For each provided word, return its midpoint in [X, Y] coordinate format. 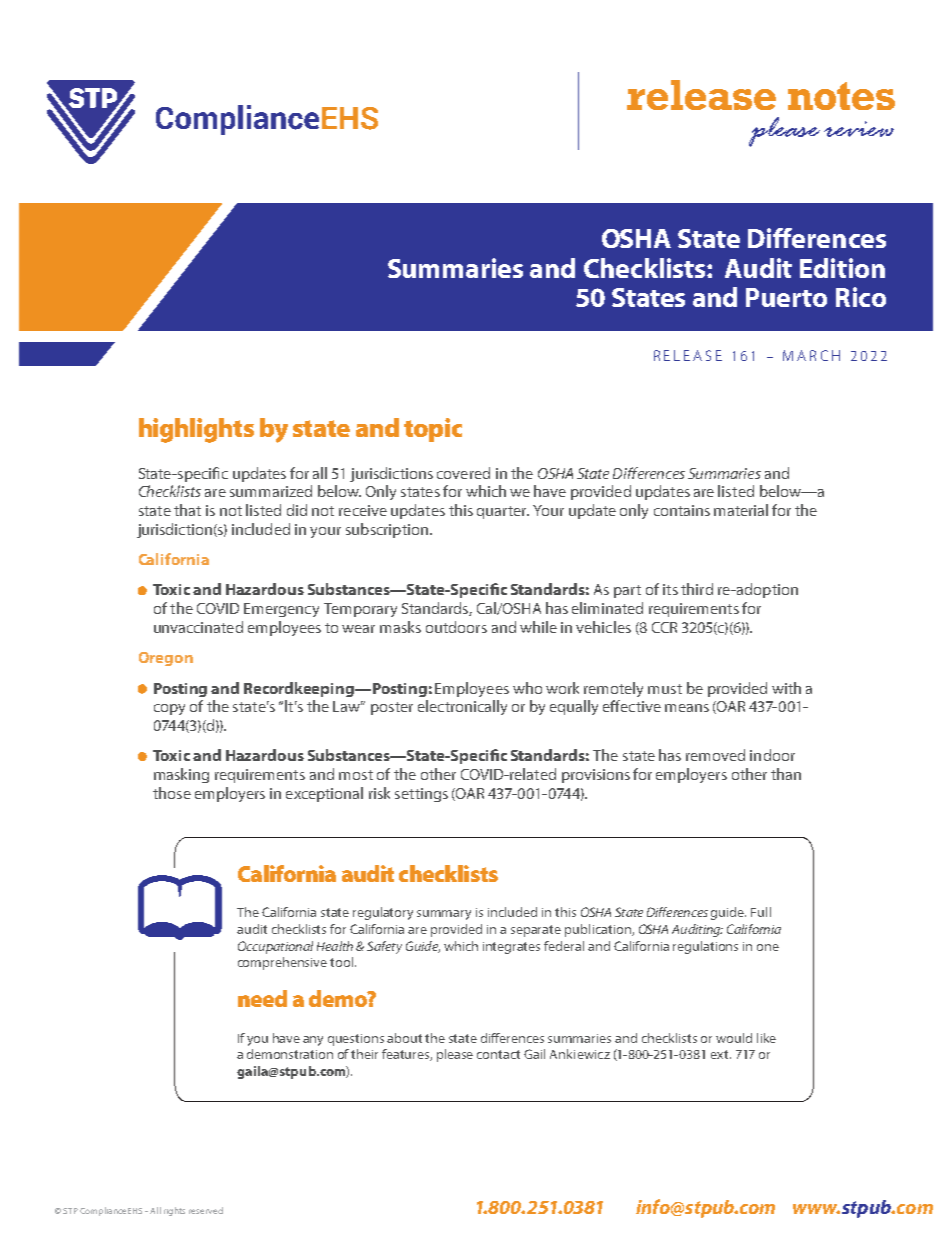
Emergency [281, 610]
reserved [206, 1210]
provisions [596, 776]
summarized [271, 491]
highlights [196, 430]
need [262, 998]
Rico [861, 297]
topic [433, 430]
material [741, 510]
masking [181, 775]
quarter [503, 512]
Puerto [786, 297]
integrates [511, 948]
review [859, 129]
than [786, 774]
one [768, 947]
